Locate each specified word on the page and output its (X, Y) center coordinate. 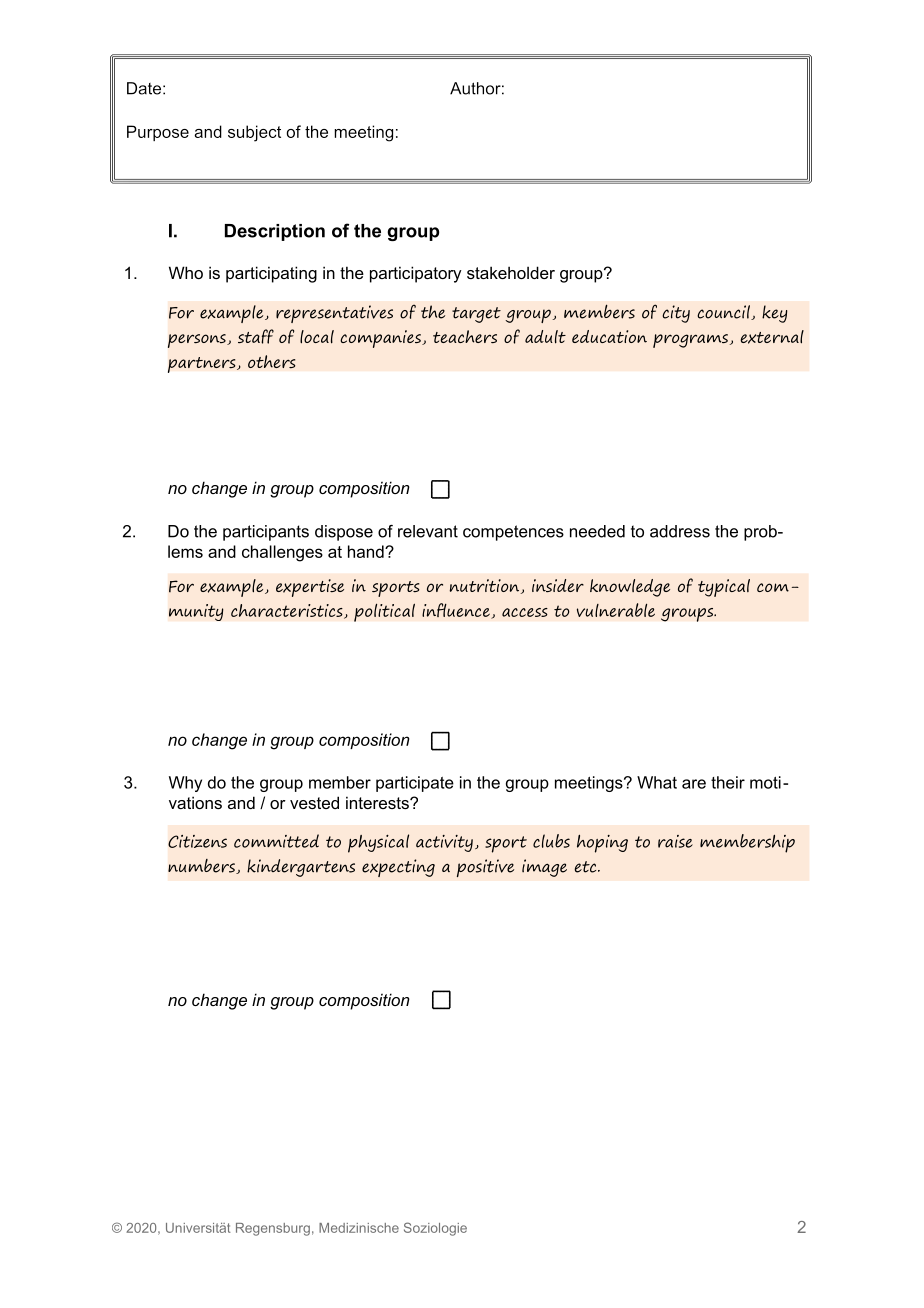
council (724, 312)
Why (185, 784)
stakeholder (511, 272)
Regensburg (273, 1229)
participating (271, 274)
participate (415, 784)
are (694, 784)
